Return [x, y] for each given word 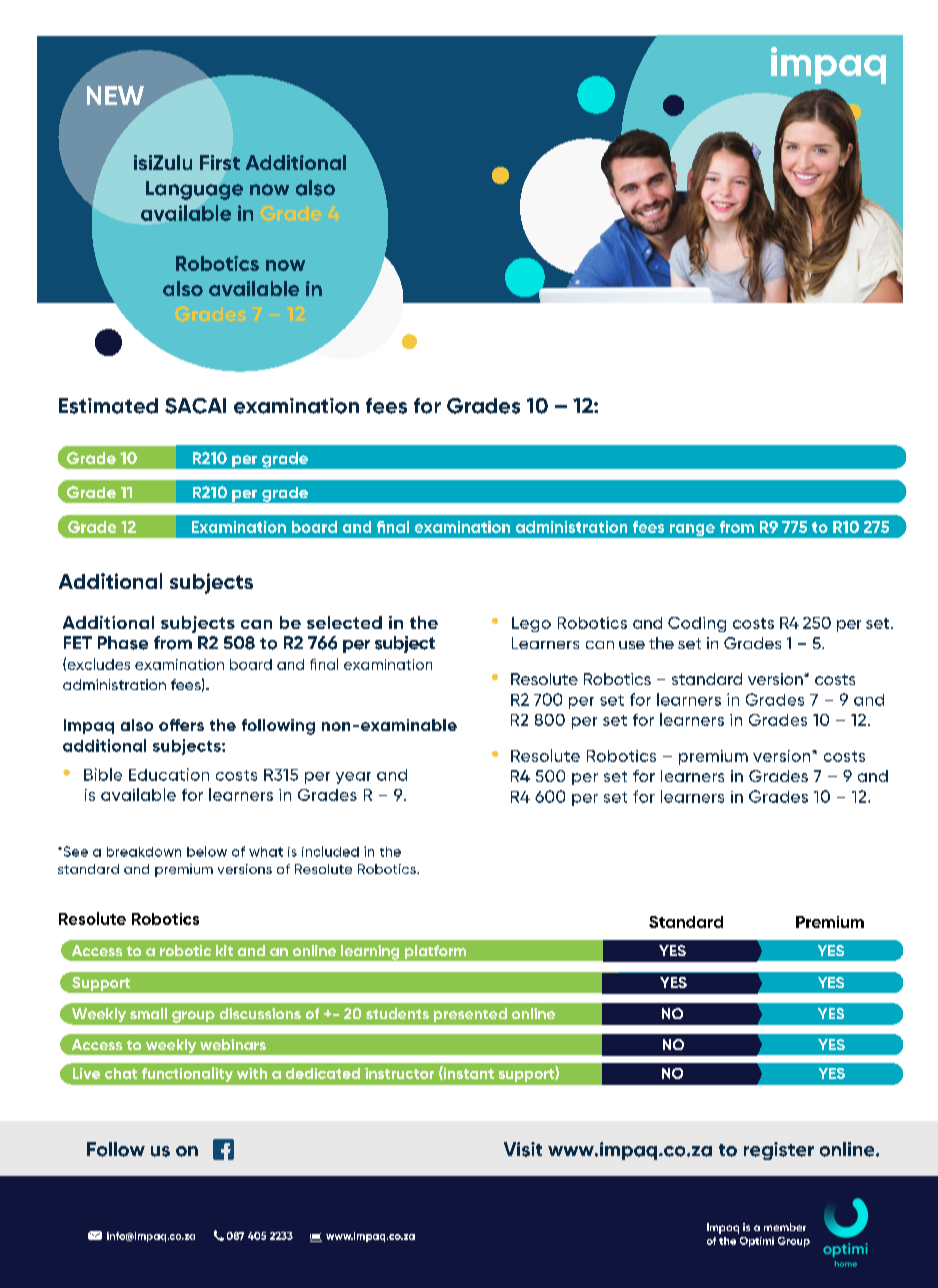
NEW [115, 95]
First [220, 162]
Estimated [108, 406]
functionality [187, 1074]
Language [194, 190]
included [330, 851]
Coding [697, 624]
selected [344, 622]
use [632, 645]
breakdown [144, 852]
